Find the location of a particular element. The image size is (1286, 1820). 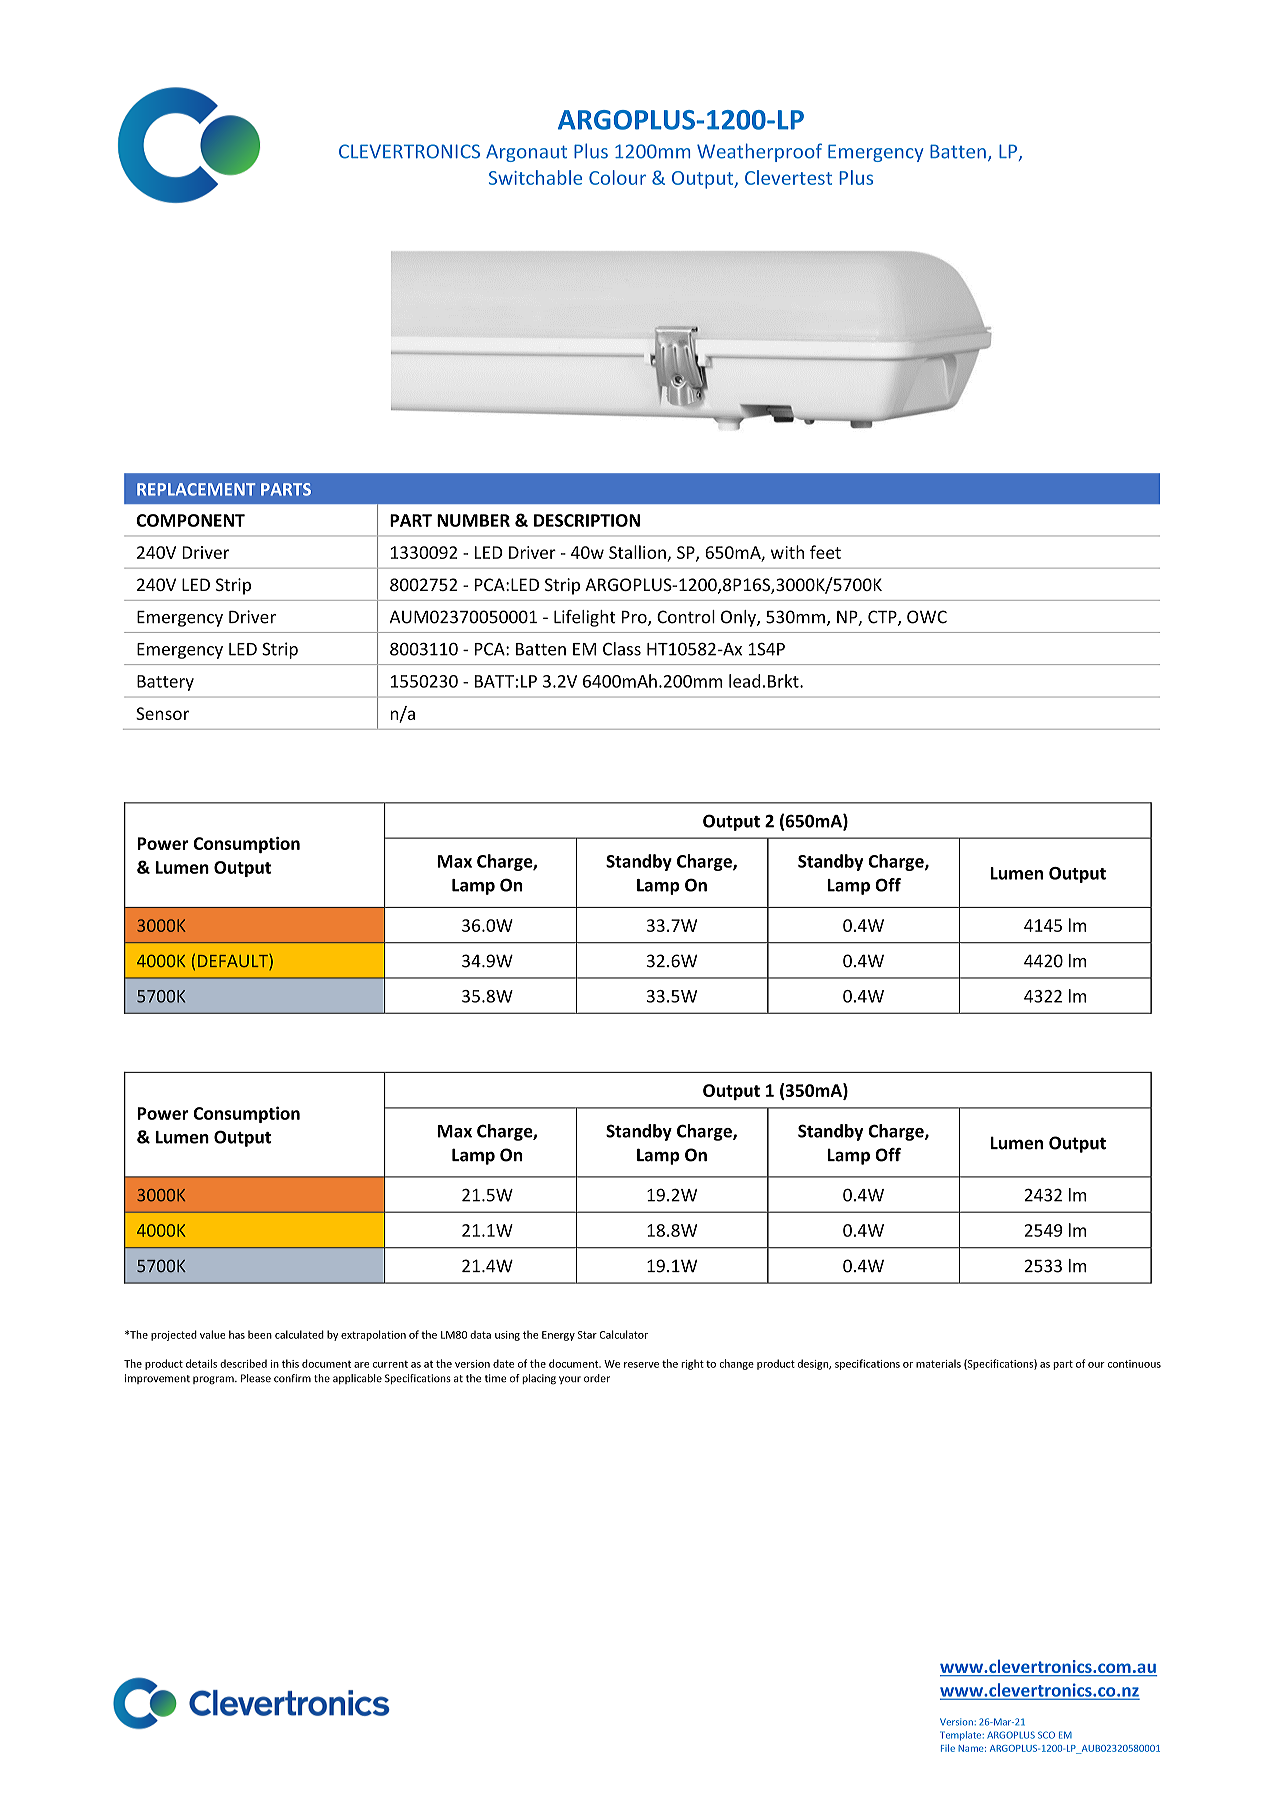

Only is located at coordinates (739, 618).
